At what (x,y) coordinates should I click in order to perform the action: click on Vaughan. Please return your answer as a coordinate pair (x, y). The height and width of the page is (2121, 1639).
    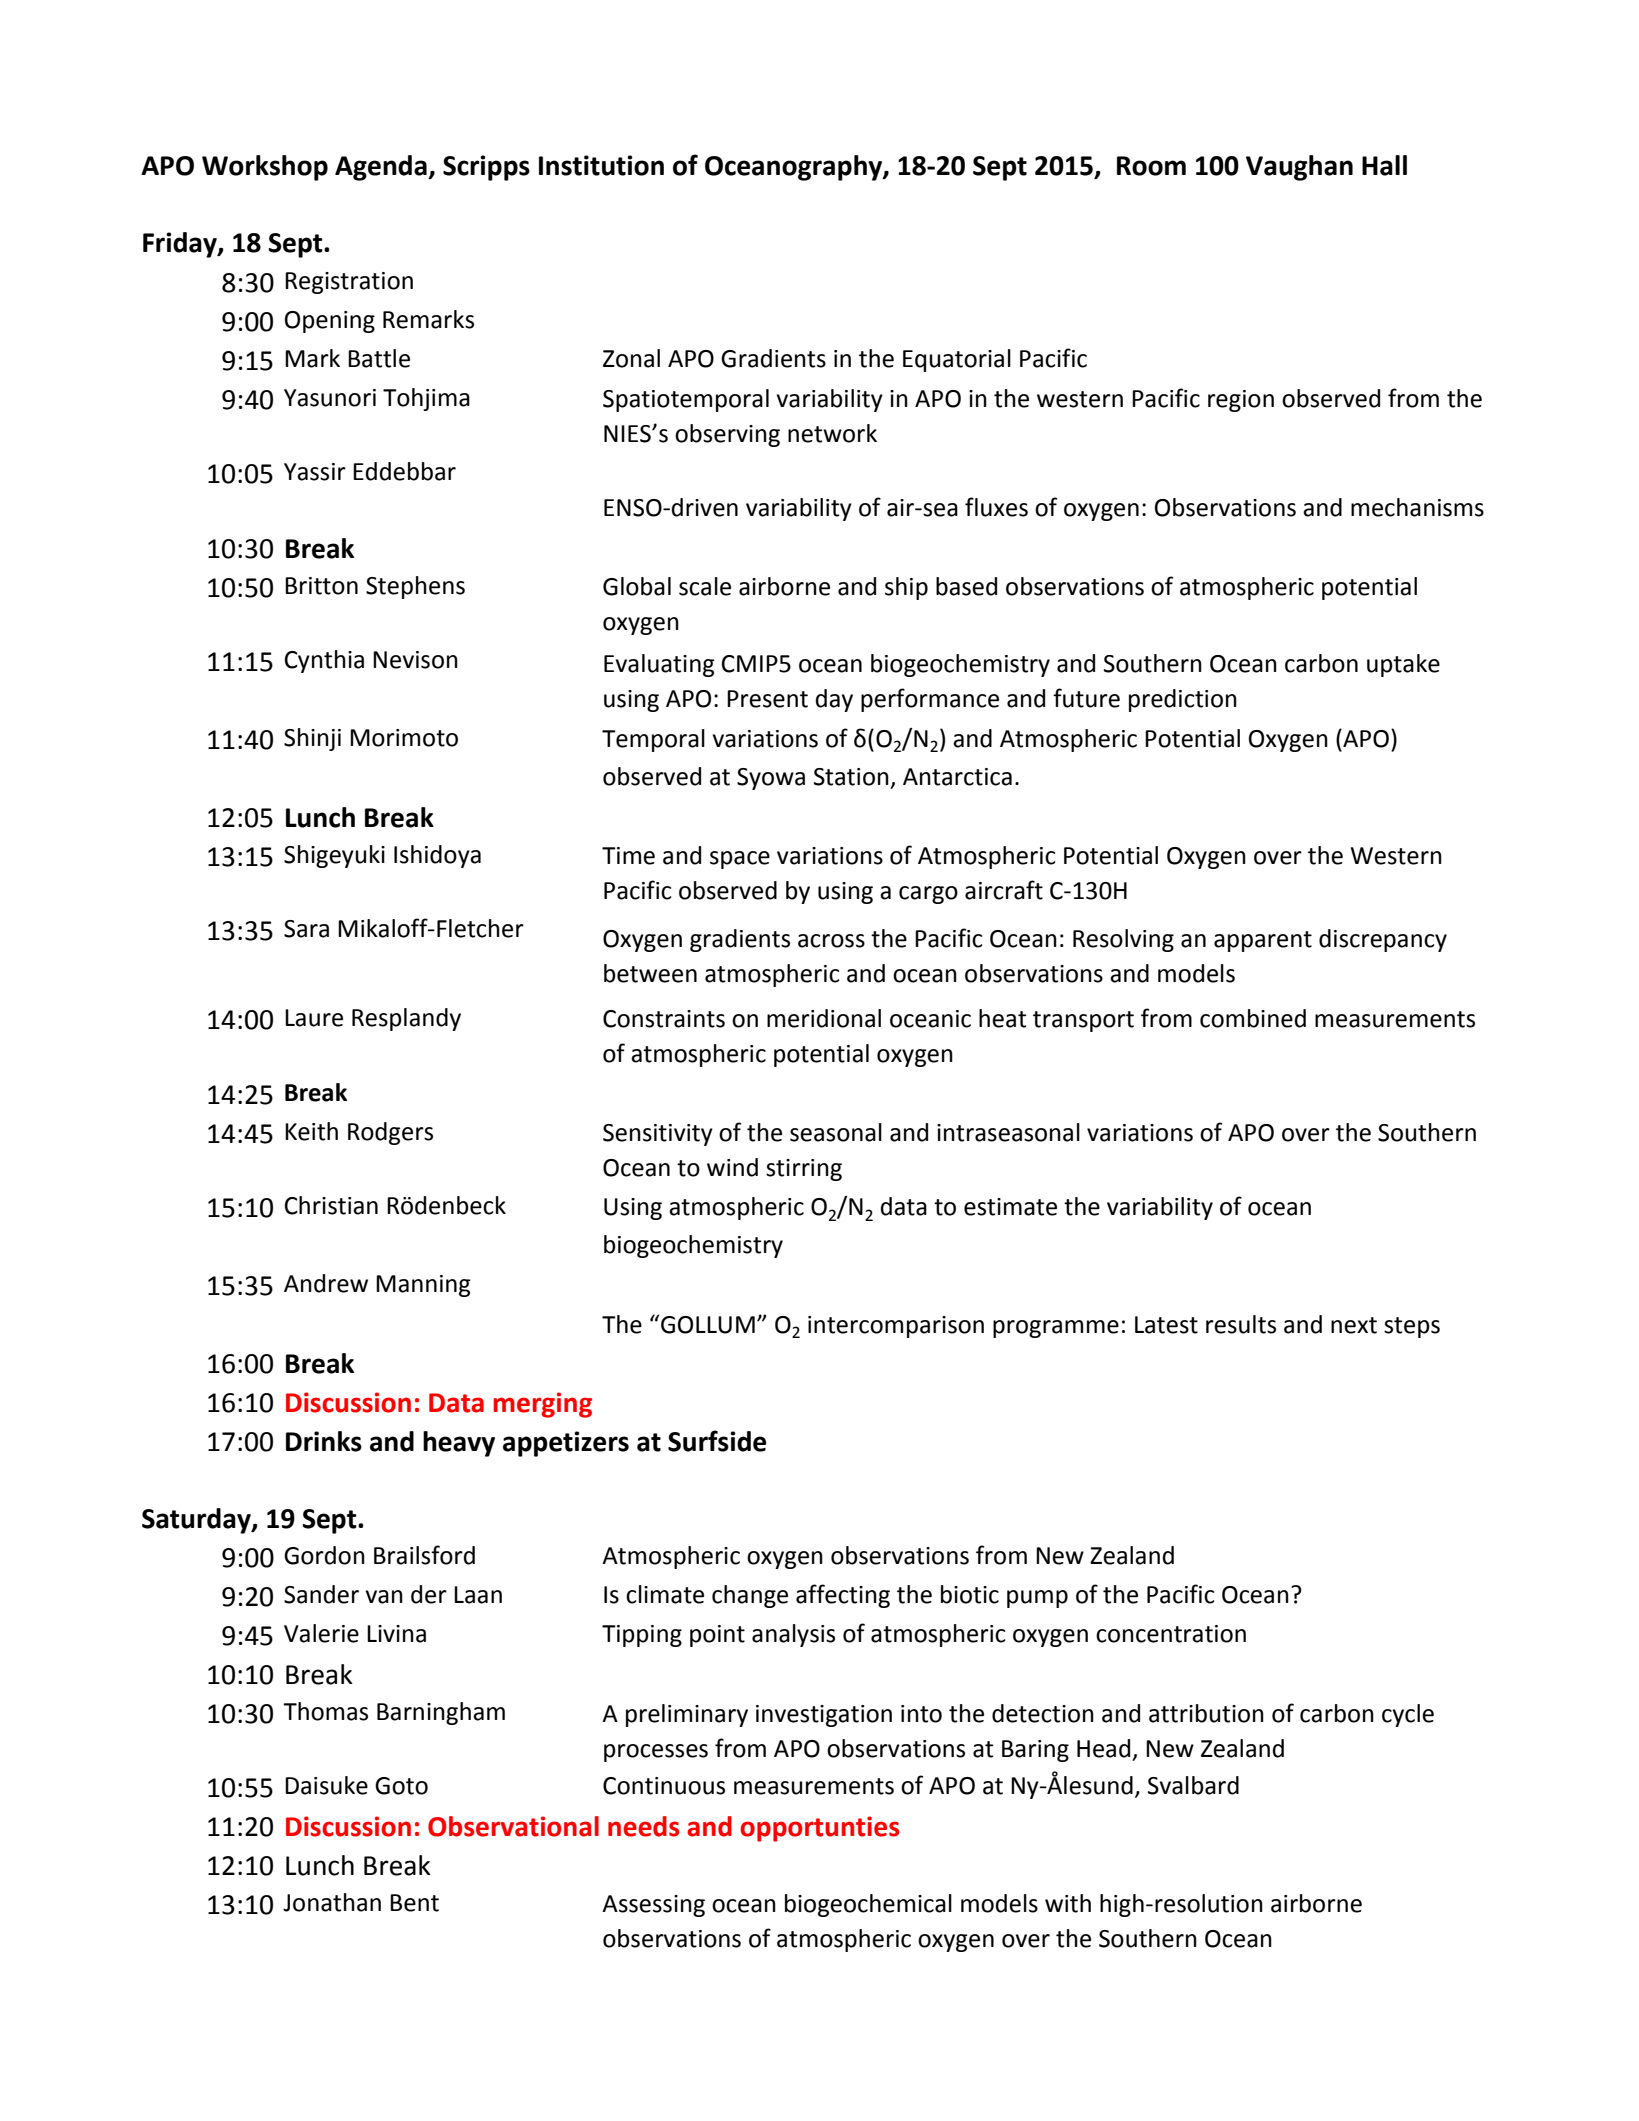
    Looking at the image, I should click on (1299, 168).
